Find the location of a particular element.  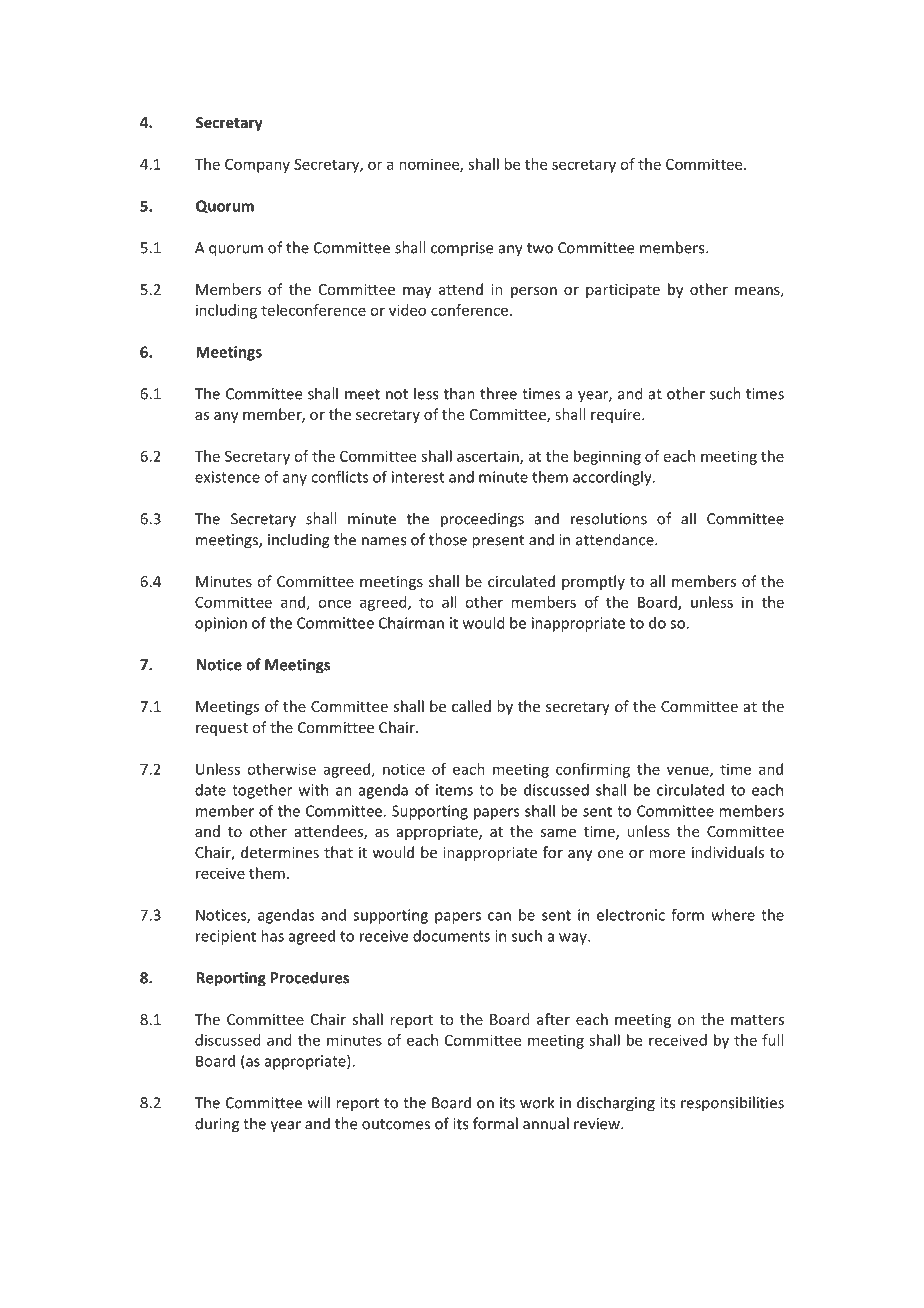

opinion is located at coordinates (221, 624).
